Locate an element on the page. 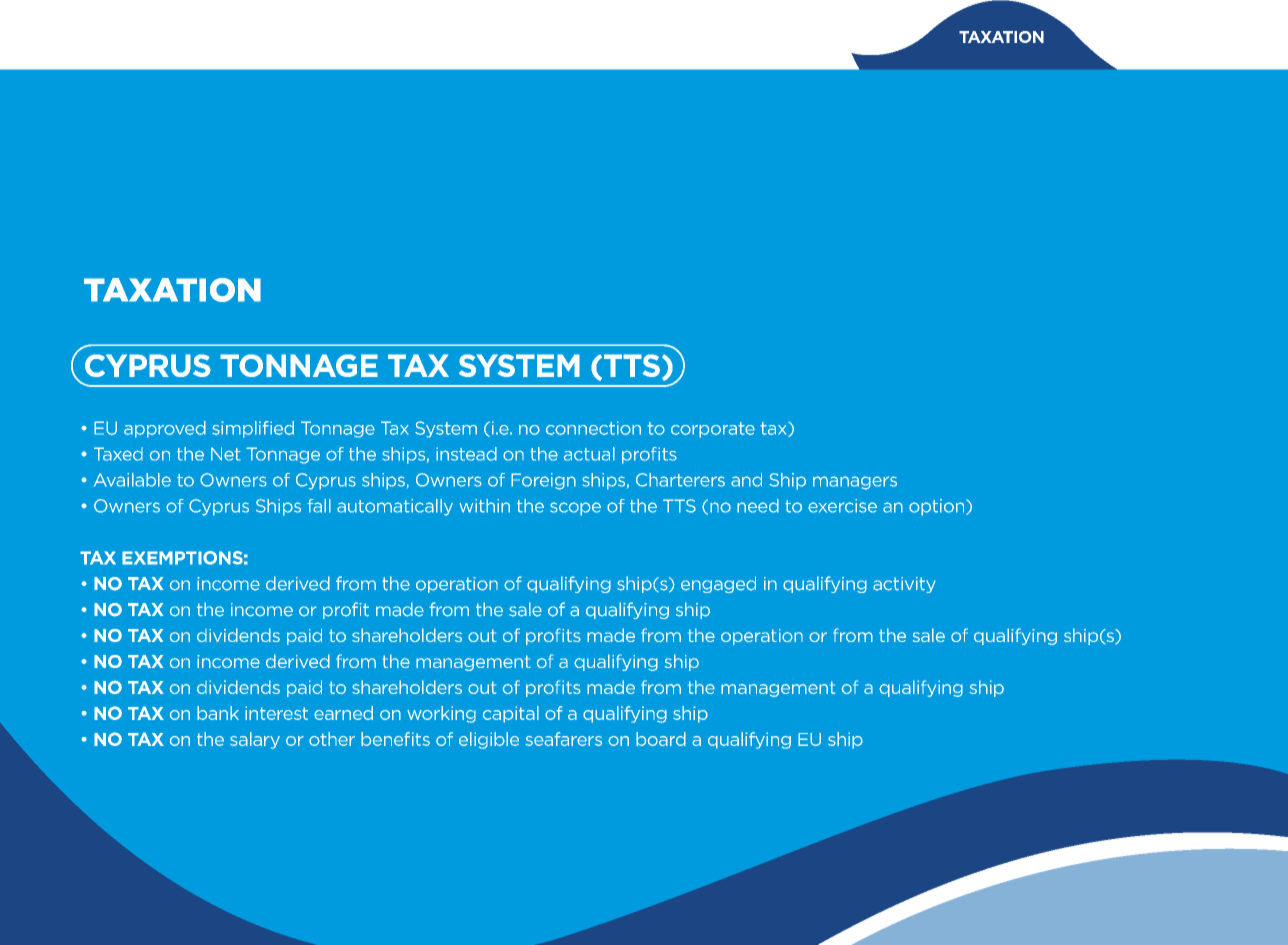 The height and width of the image is (945, 1288). automatically is located at coordinates (395, 507).
